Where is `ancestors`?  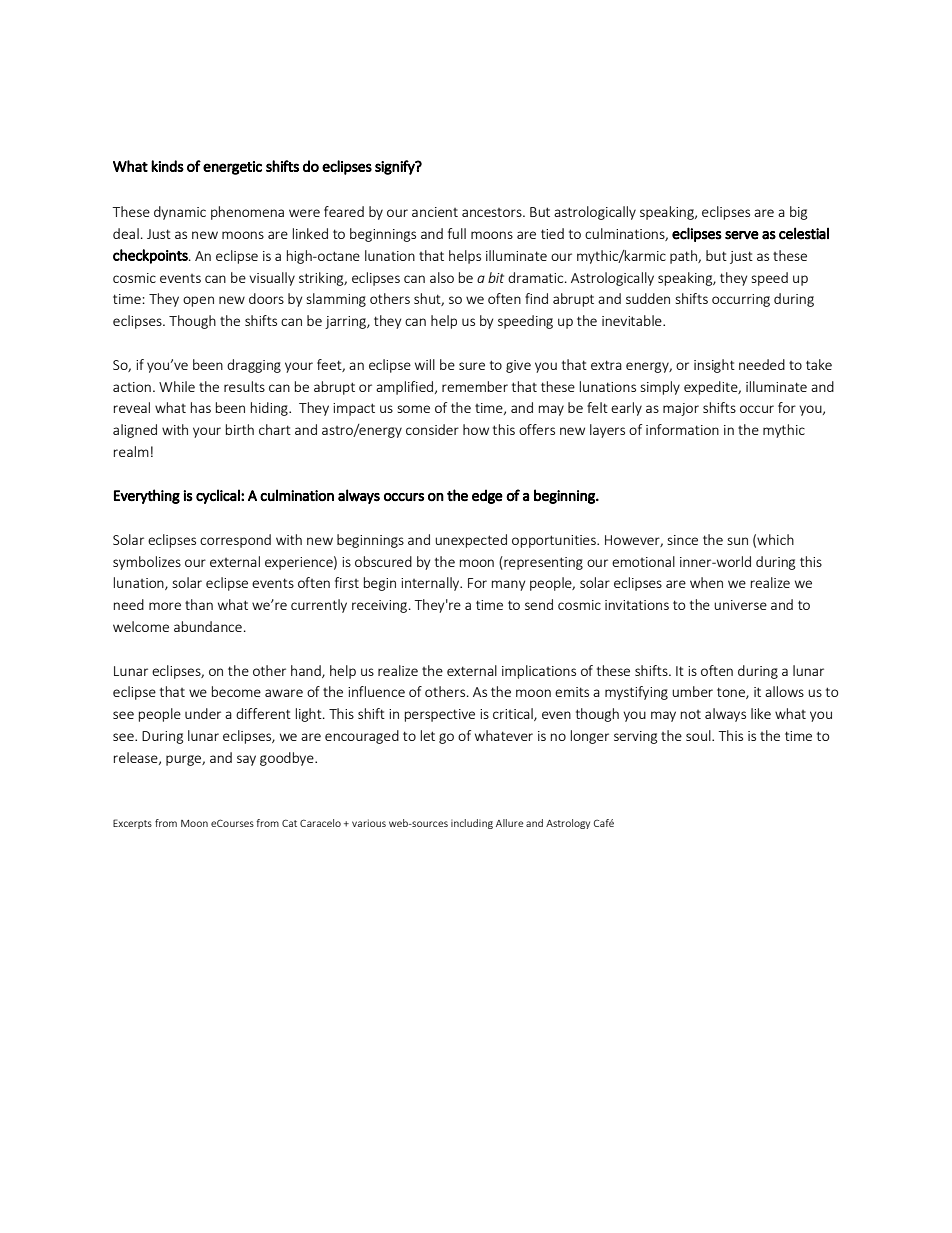 ancestors is located at coordinates (493, 212).
